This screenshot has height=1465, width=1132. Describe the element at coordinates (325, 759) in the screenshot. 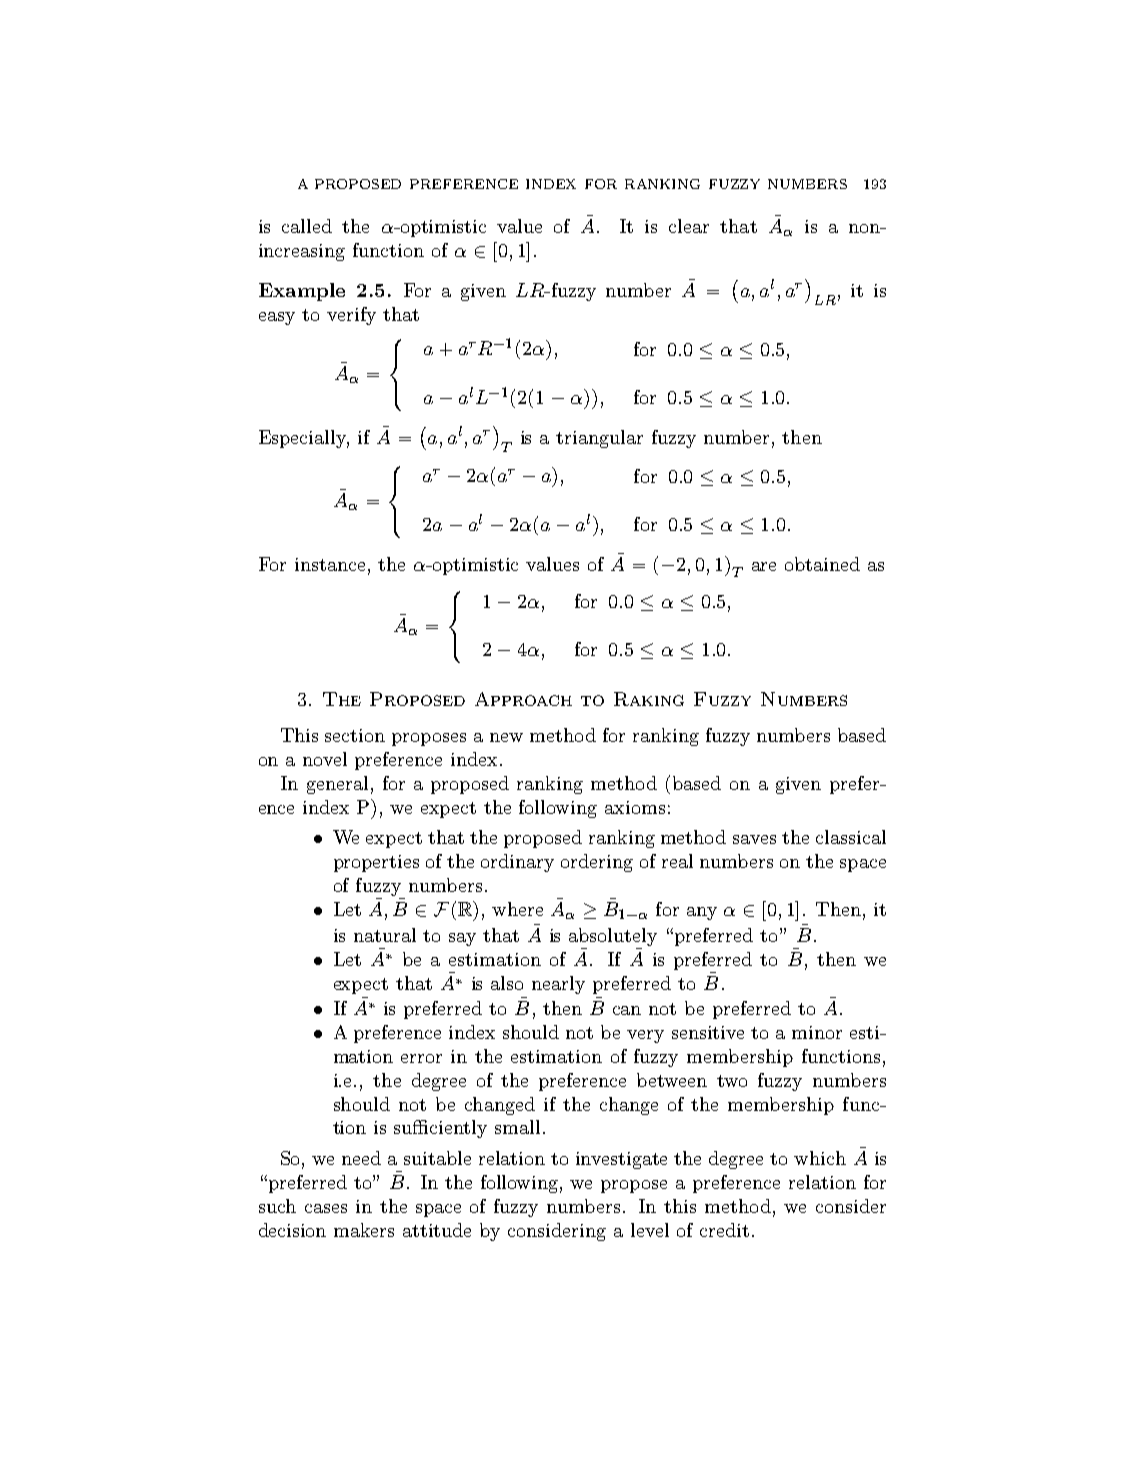

I see `novel` at that location.
